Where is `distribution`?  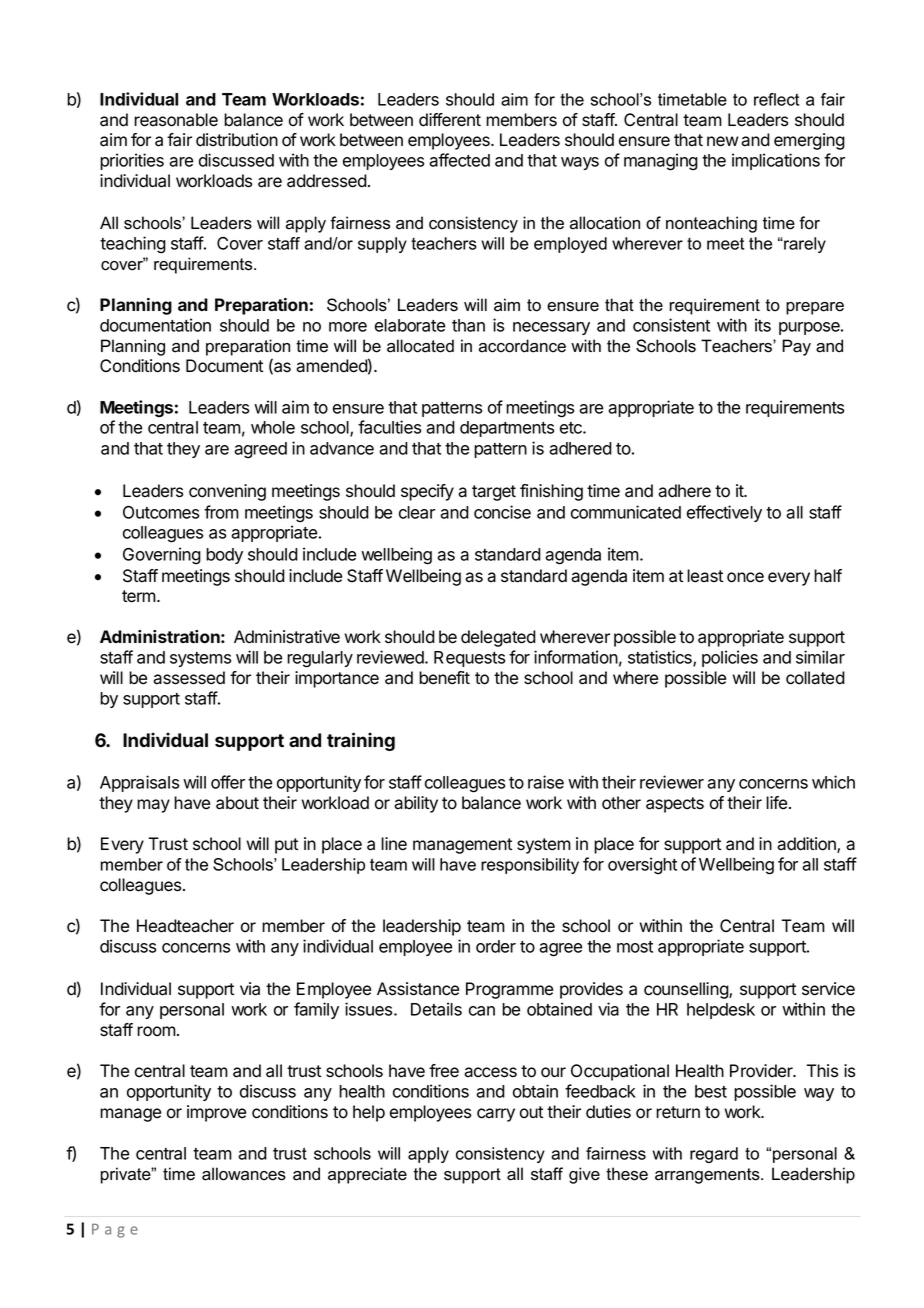
distribution is located at coordinates (237, 140).
